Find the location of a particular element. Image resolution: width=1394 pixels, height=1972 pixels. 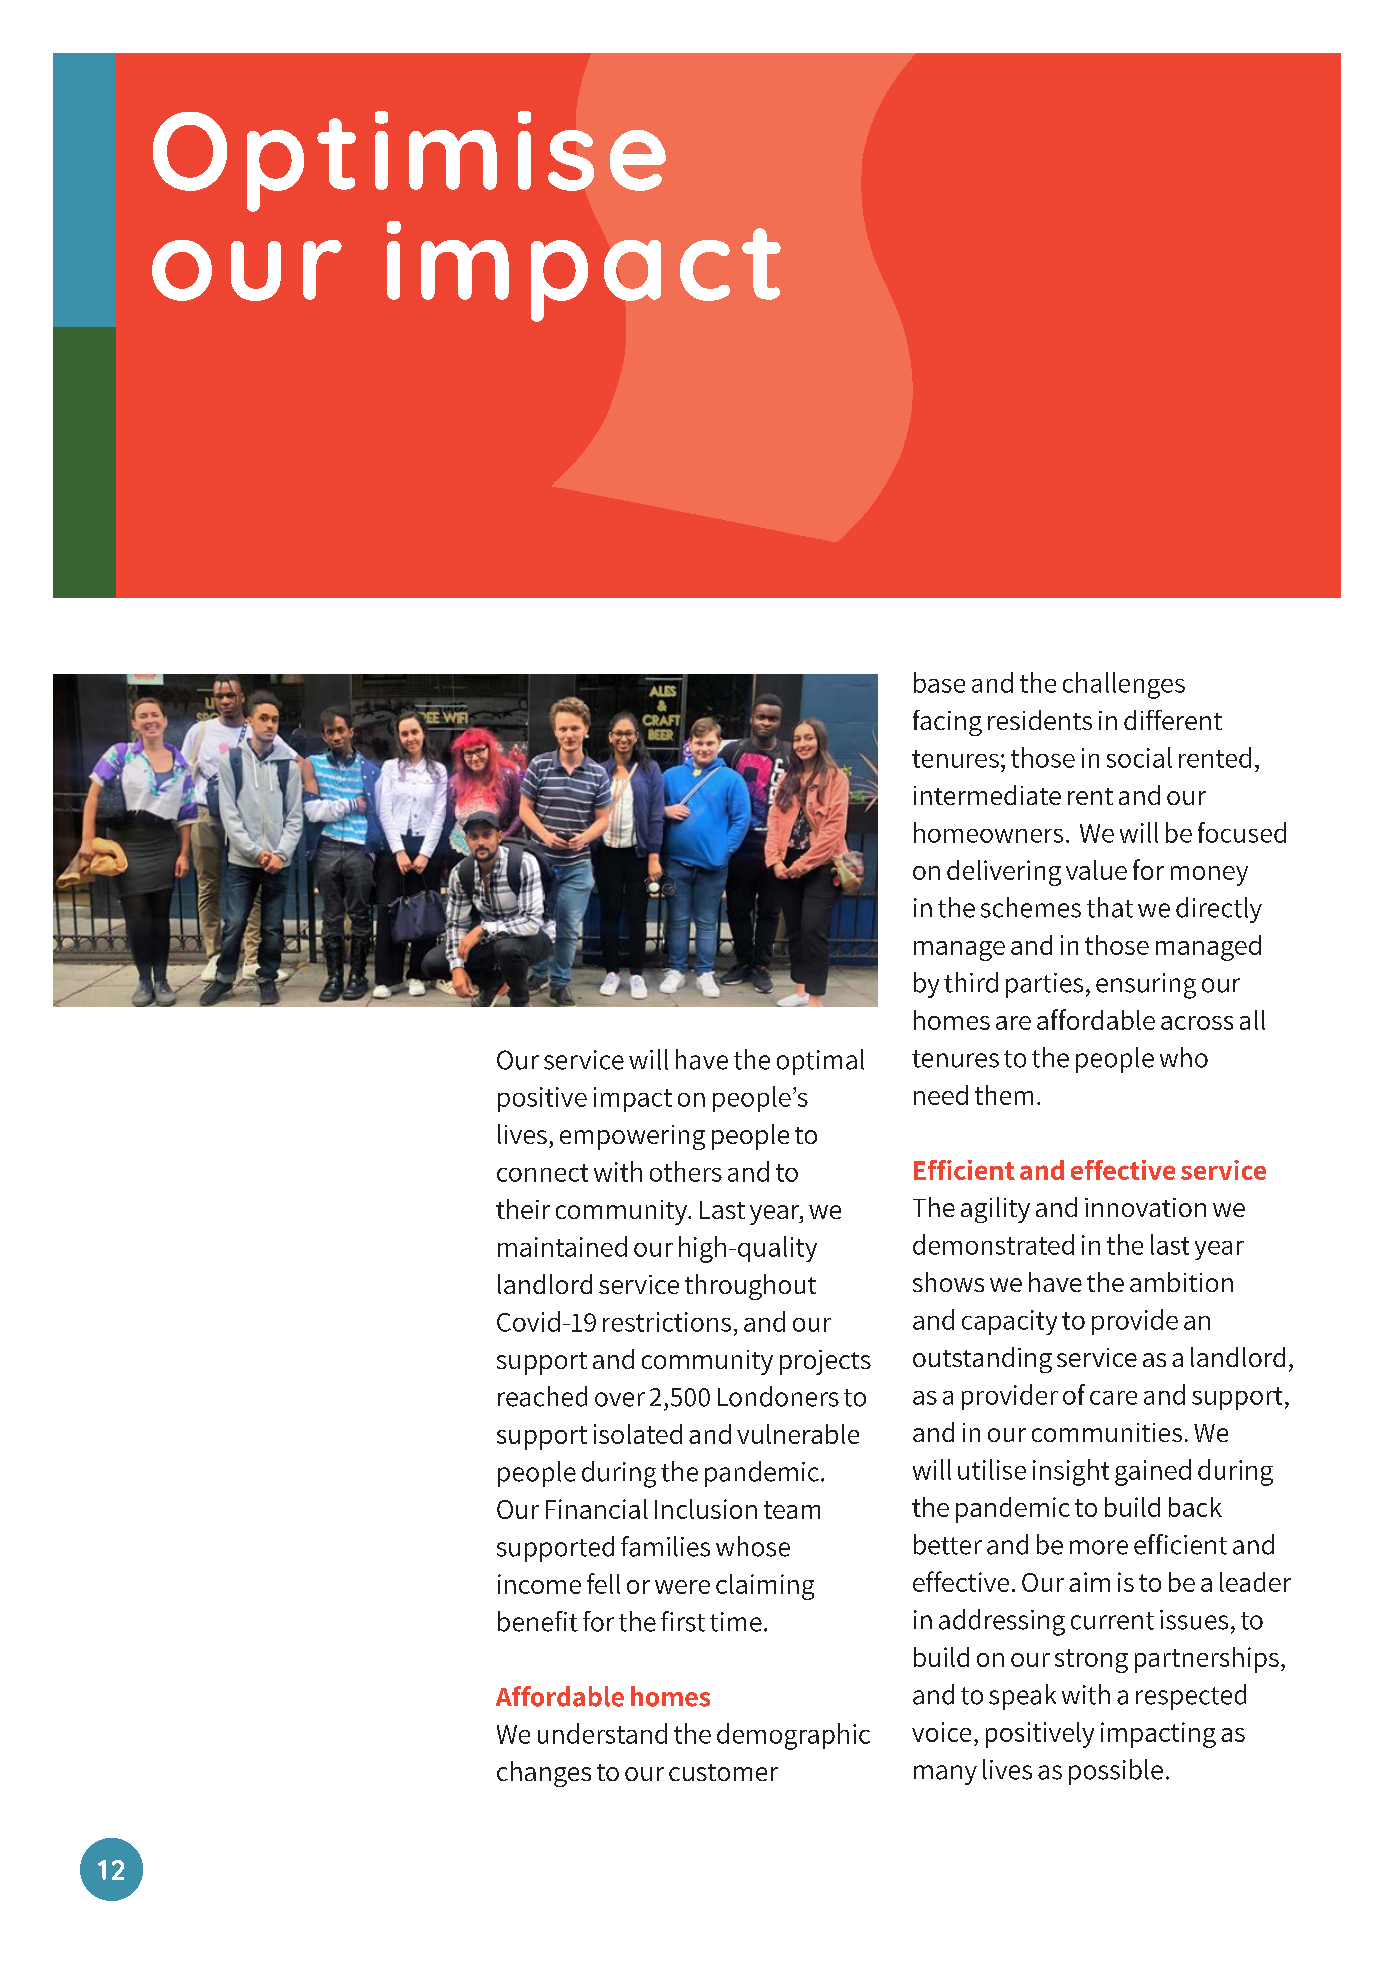

base is located at coordinates (939, 682).
